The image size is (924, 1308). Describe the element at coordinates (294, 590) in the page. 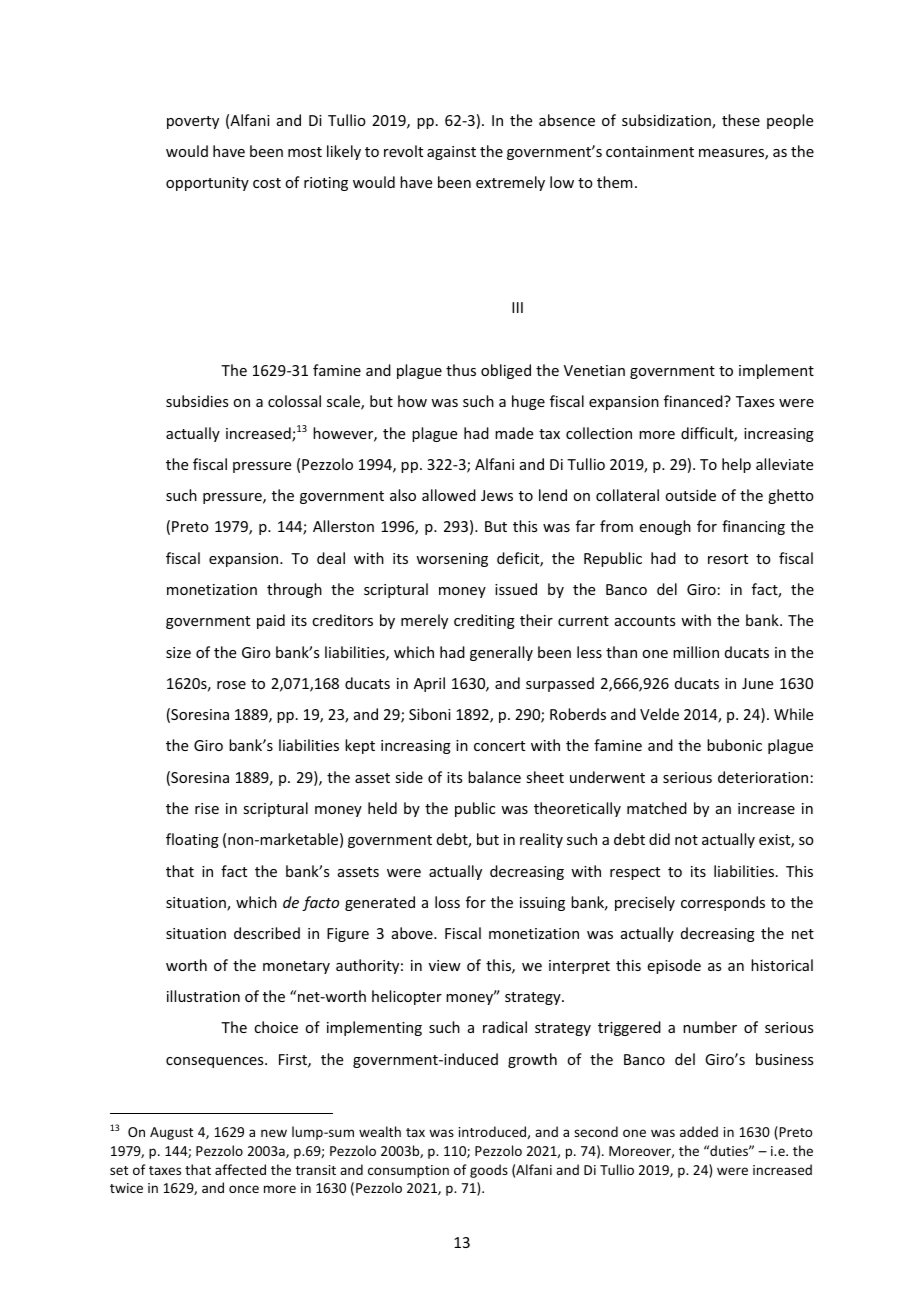

I see `through` at that location.
